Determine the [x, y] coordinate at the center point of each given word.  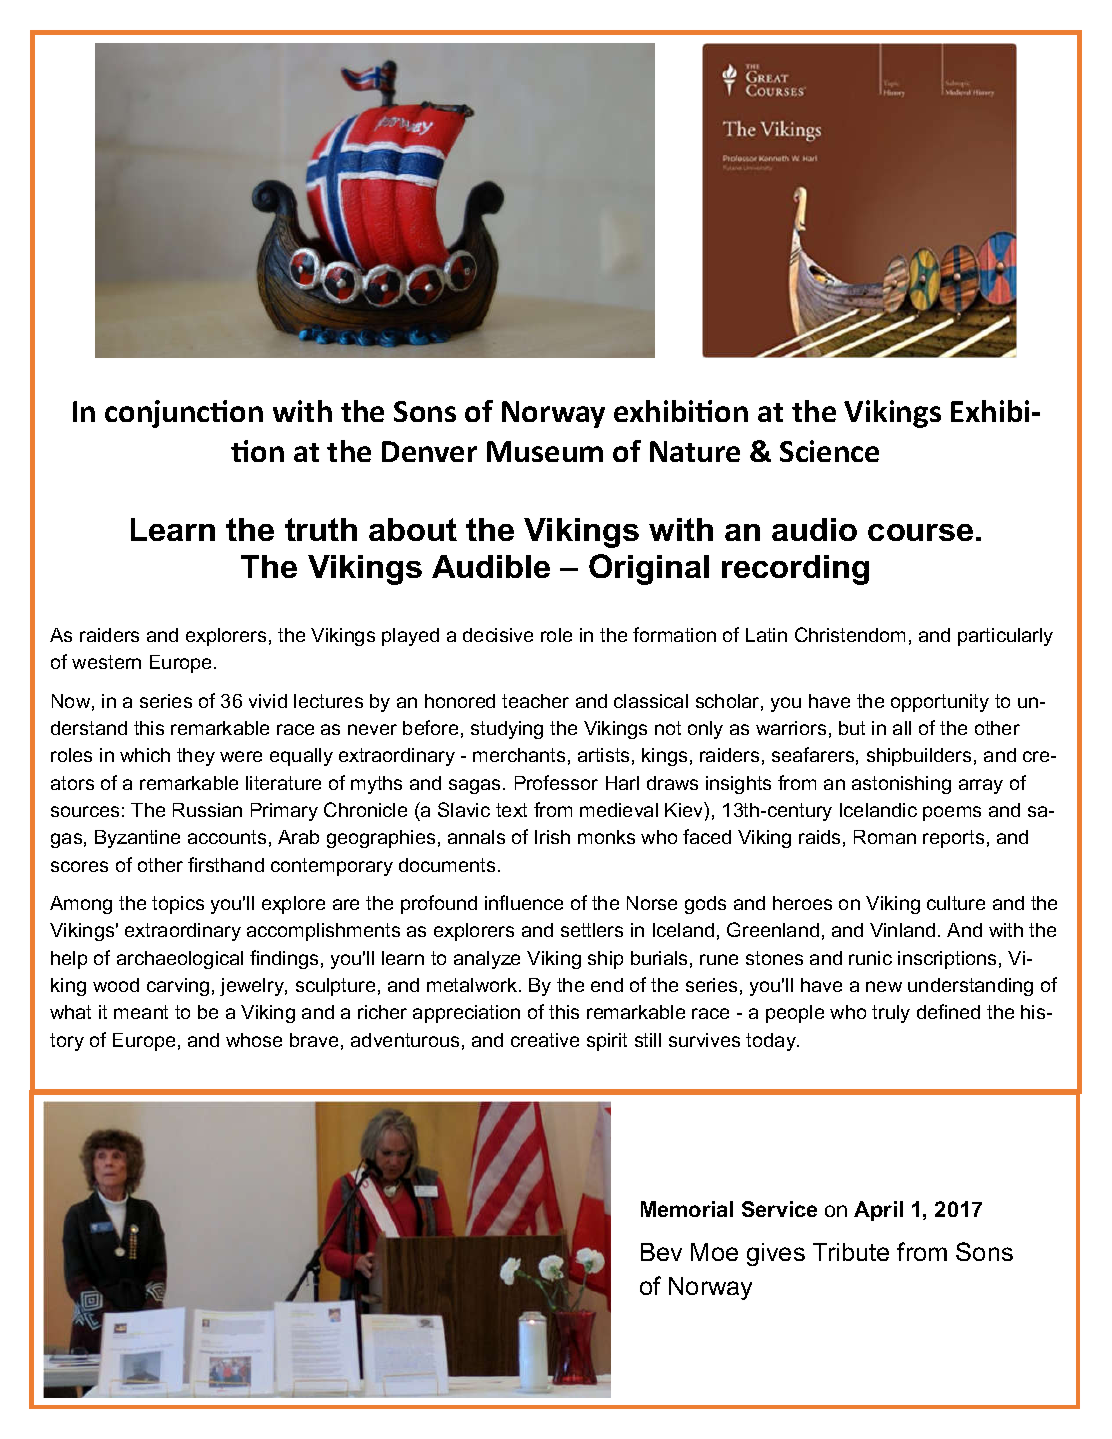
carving [178, 987]
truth [321, 529]
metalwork [473, 985]
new [884, 986]
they [196, 757]
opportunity [940, 703]
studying [507, 730]
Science [829, 451]
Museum [545, 451]
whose [254, 1040]
